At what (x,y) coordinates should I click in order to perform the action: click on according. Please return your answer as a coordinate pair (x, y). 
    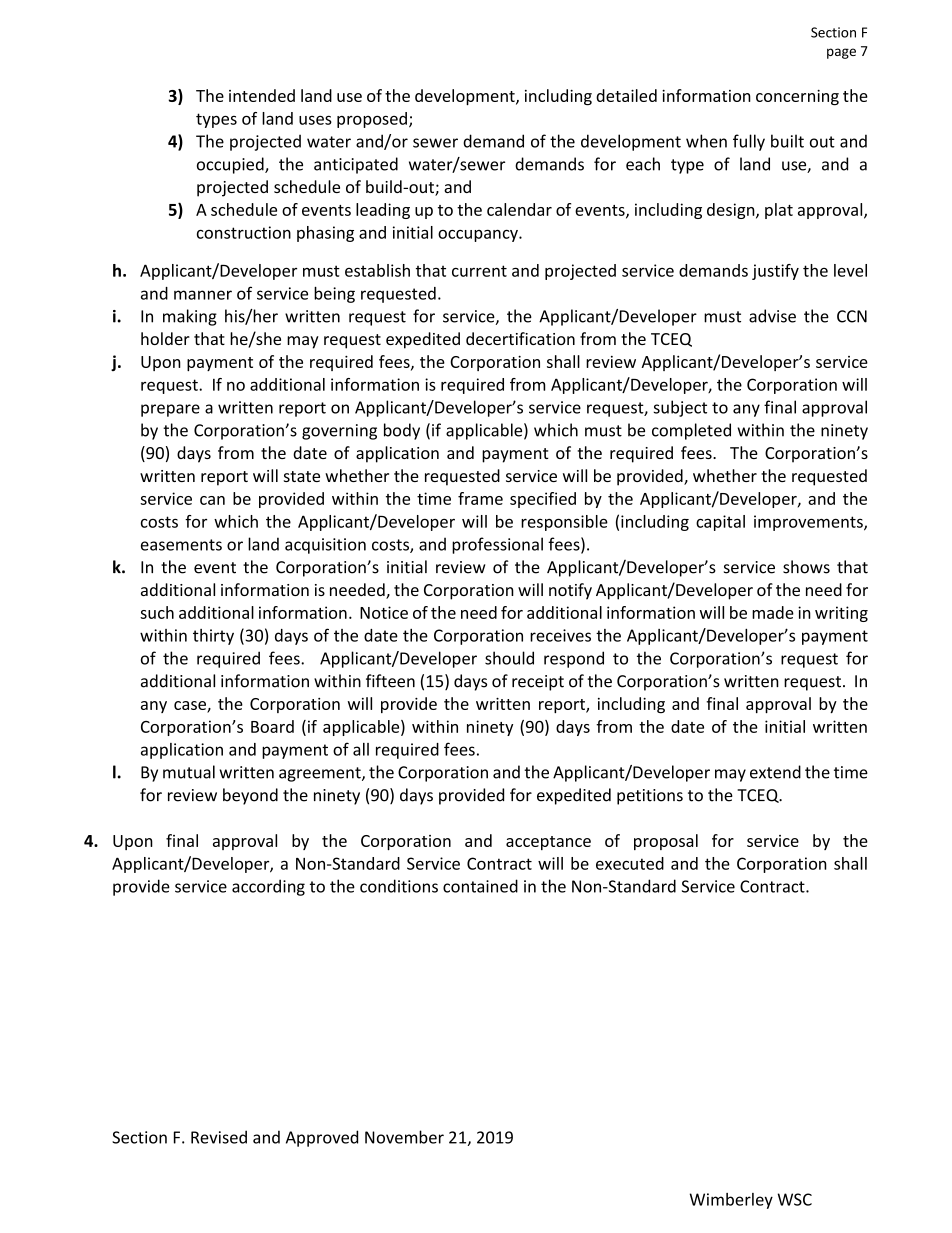
    Looking at the image, I should click on (268, 887).
